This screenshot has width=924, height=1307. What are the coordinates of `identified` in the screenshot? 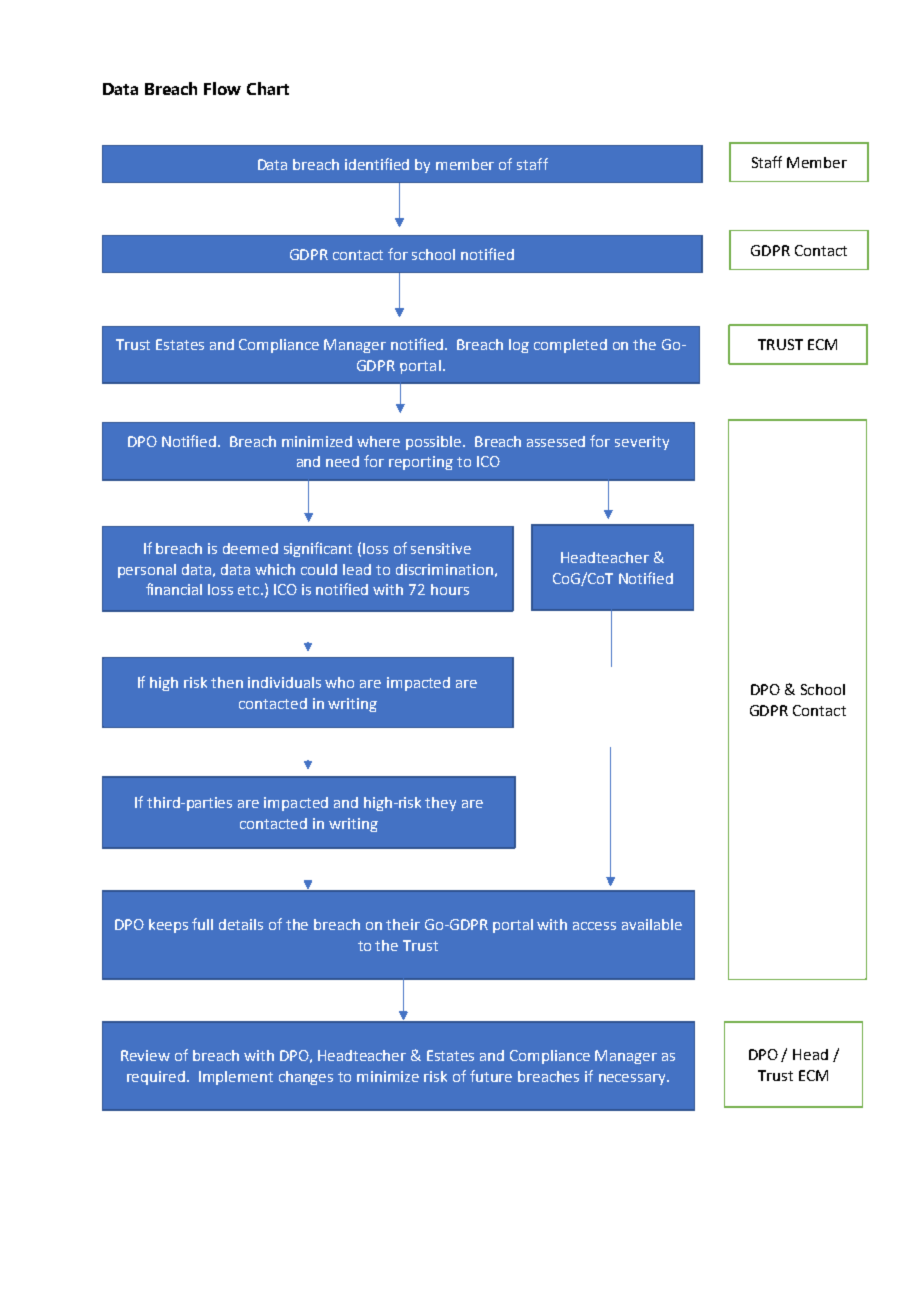 It's located at (377, 164).
